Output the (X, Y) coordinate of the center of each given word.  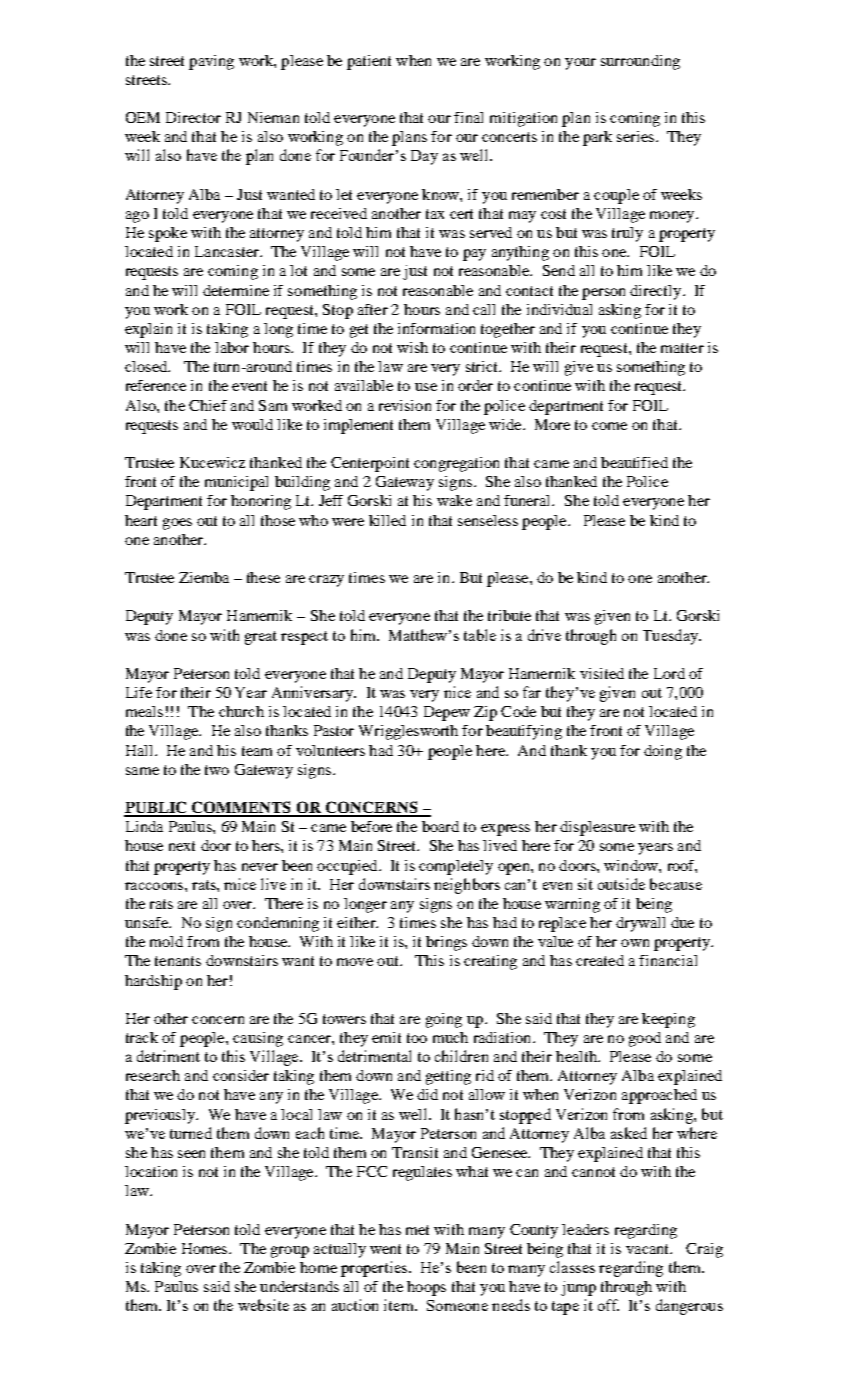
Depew (447, 713)
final (468, 117)
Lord (669, 673)
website (263, 1305)
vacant (649, 1249)
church (241, 711)
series (635, 136)
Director (193, 117)
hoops (426, 1288)
